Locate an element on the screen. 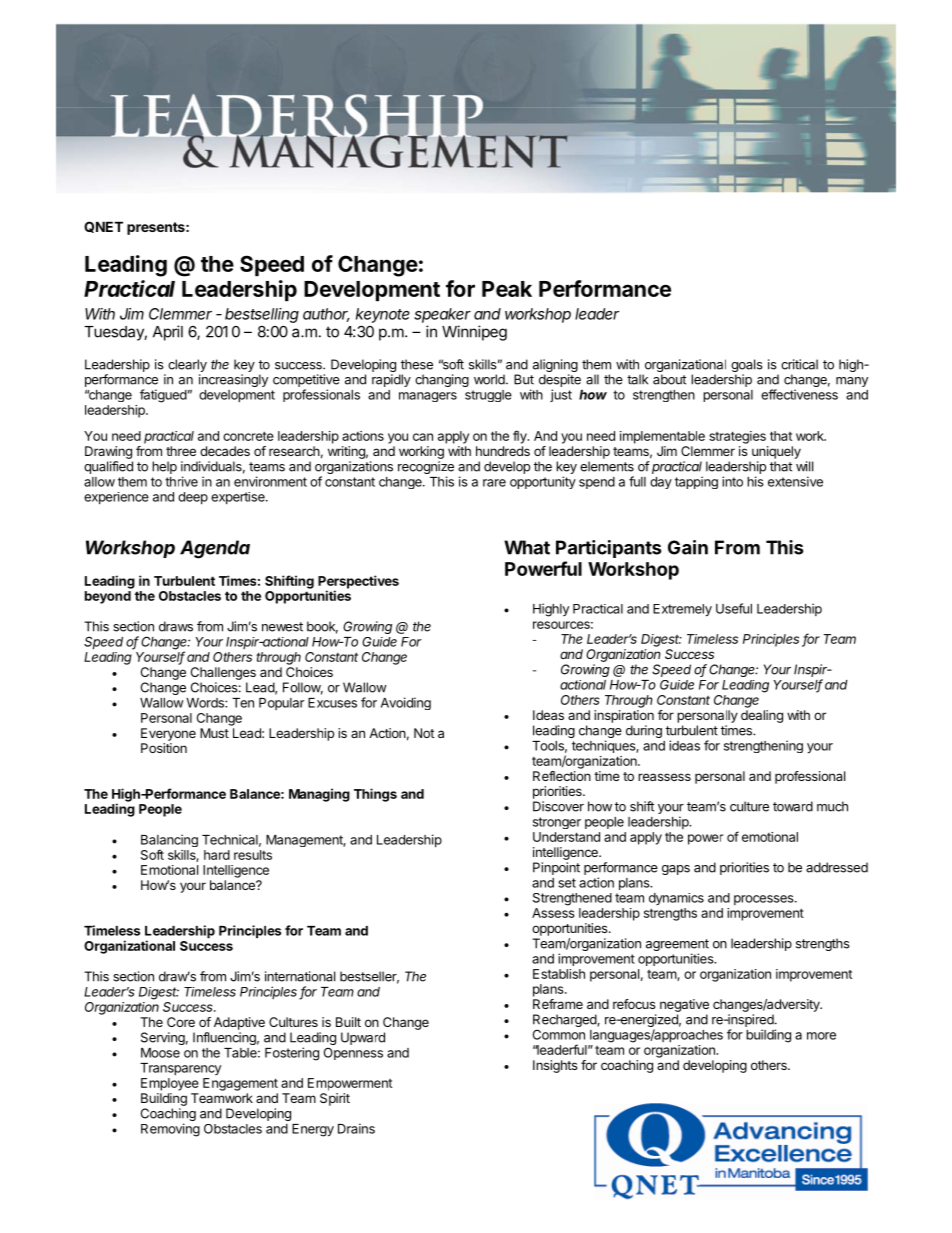 The image size is (952, 1233). Insights is located at coordinates (555, 1066).
